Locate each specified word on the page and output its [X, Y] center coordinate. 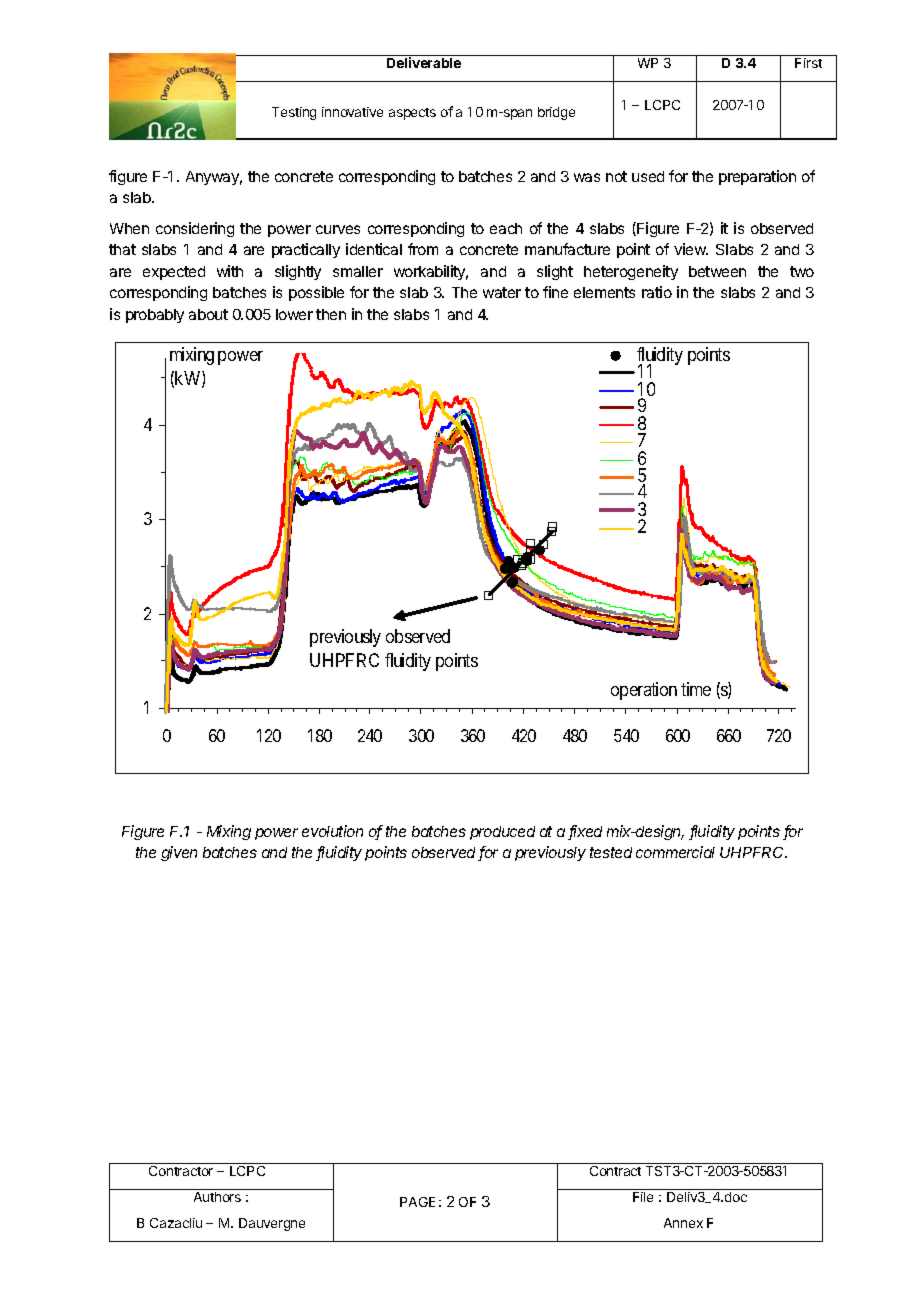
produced [502, 833]
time [696, 689]
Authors [217, 1197]
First [808, 63]
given [179, 853]
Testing [294, 113]
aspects [412, 114]
